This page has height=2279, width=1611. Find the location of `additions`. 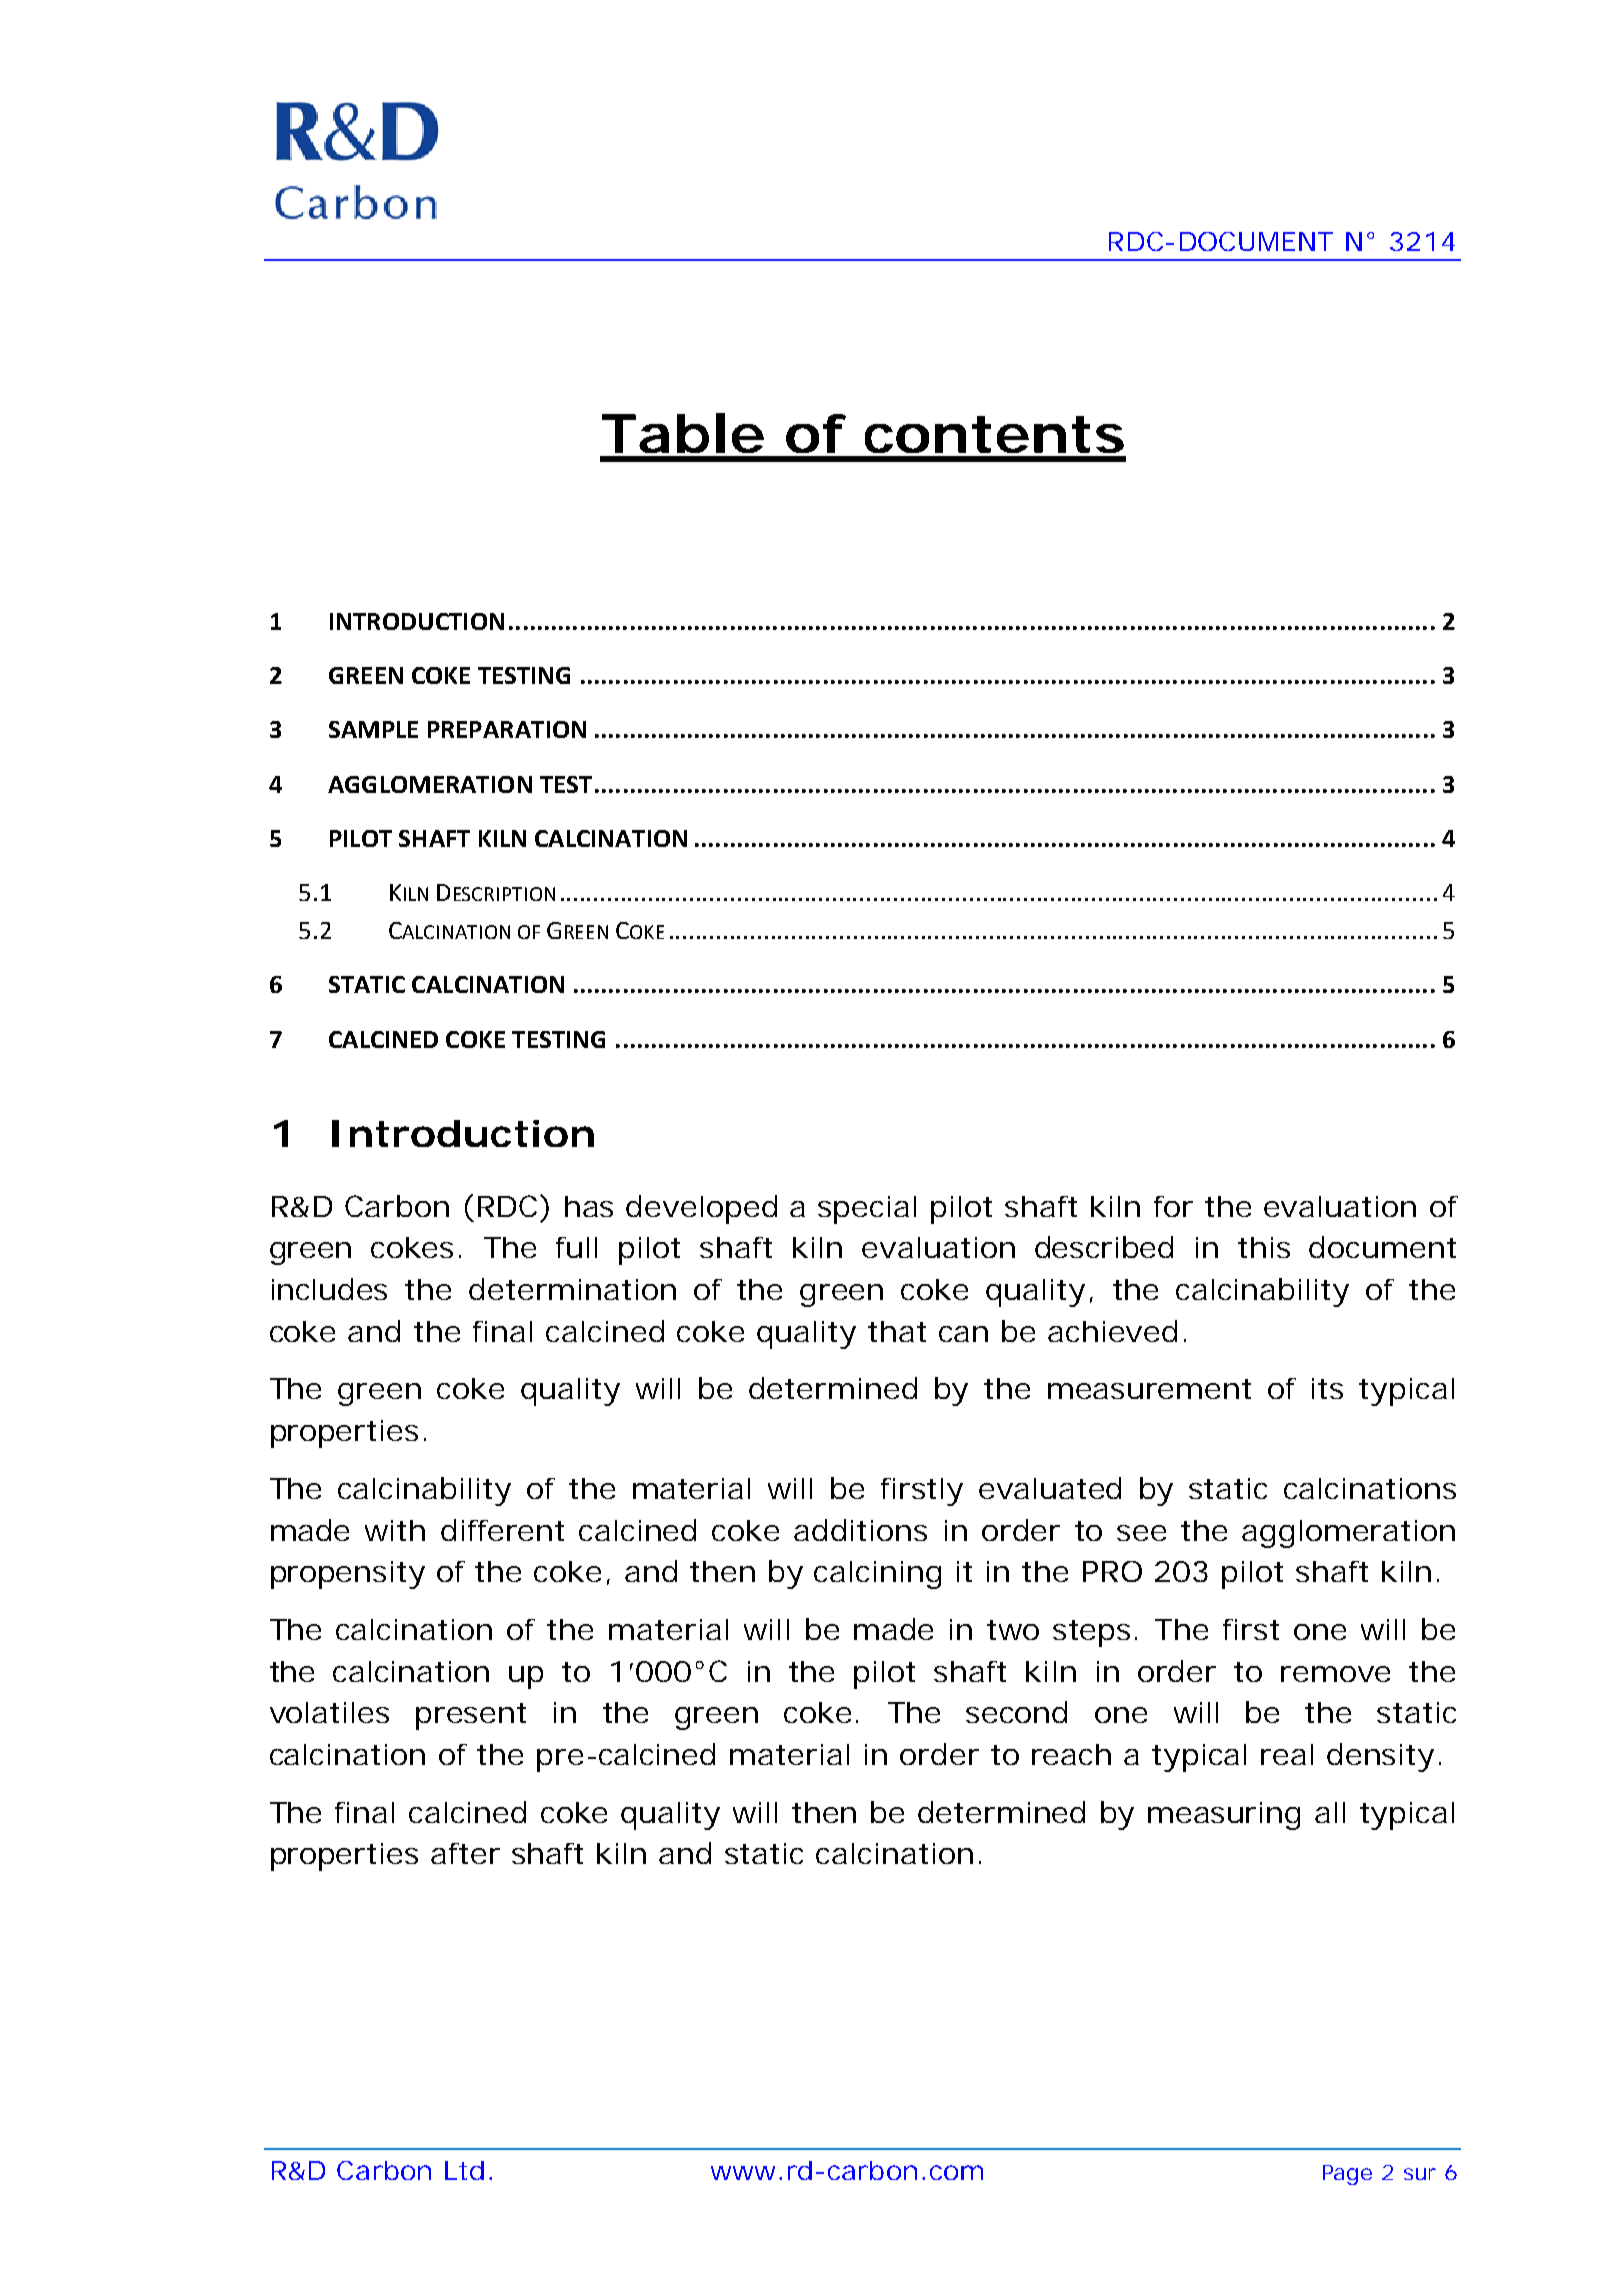

additions is located at coordinates (860, 1530).
